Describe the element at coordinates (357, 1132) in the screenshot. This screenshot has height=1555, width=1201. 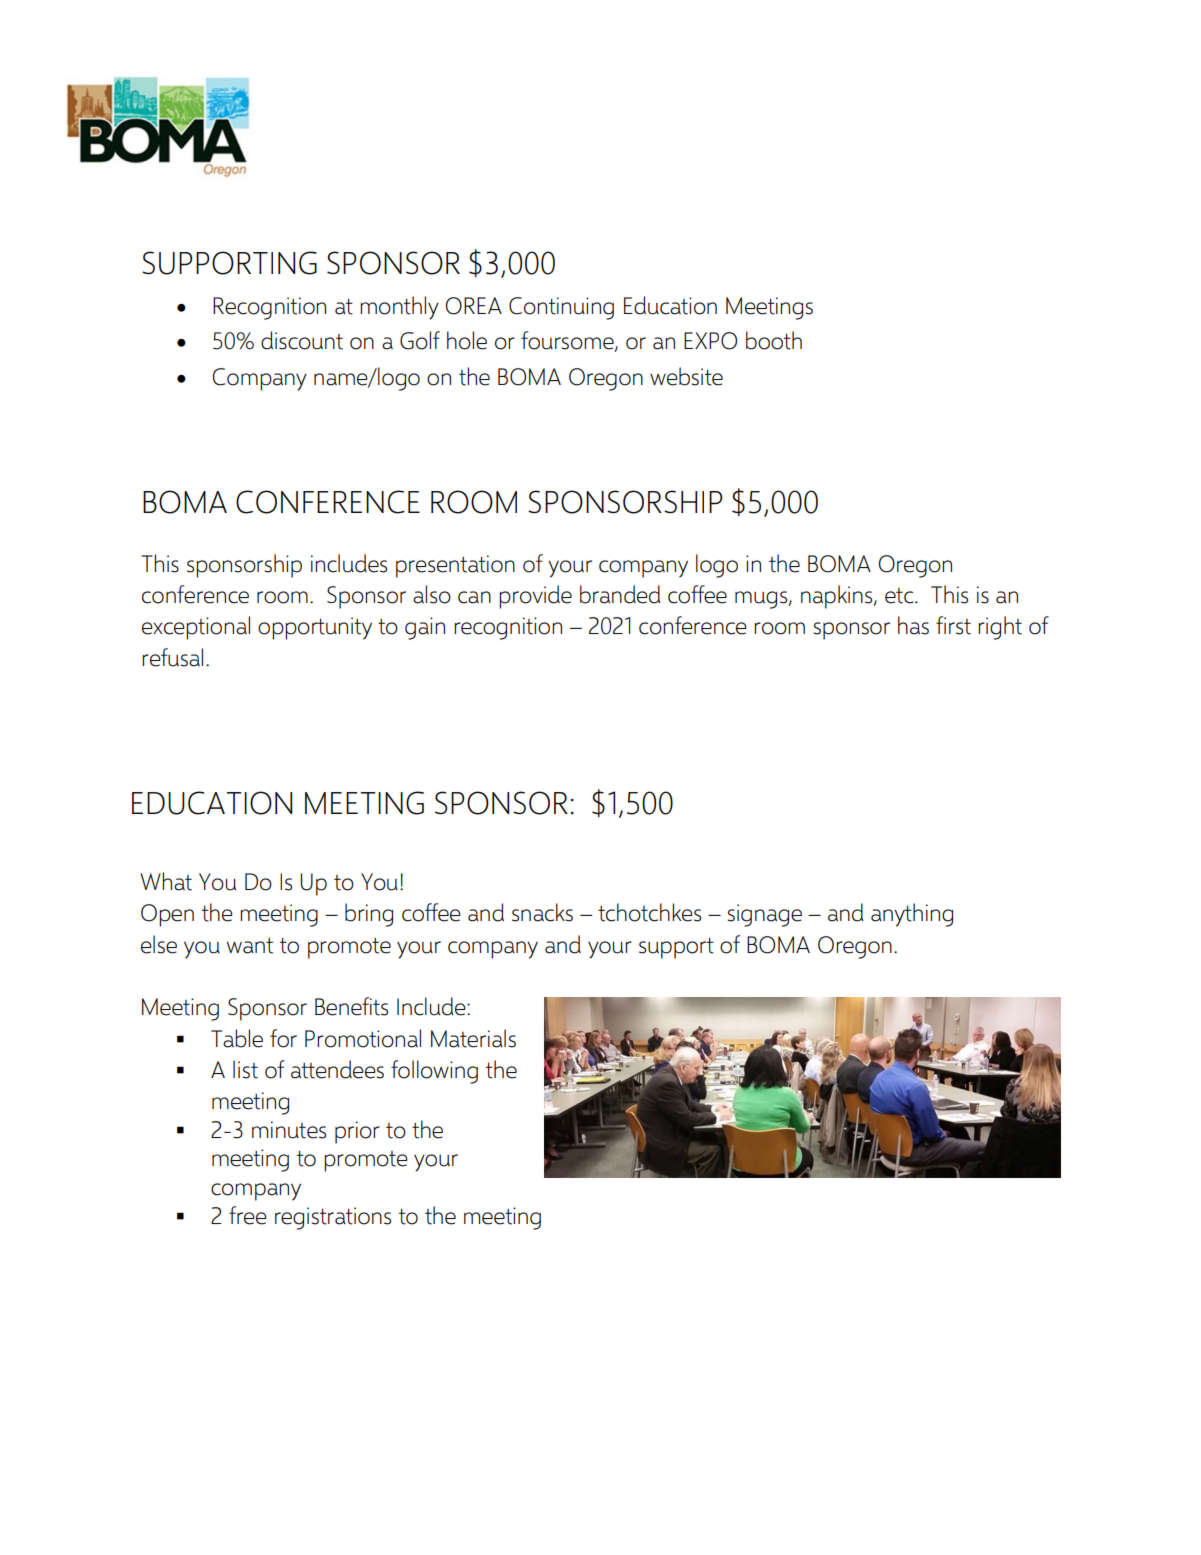
I see `prior` at that location.
